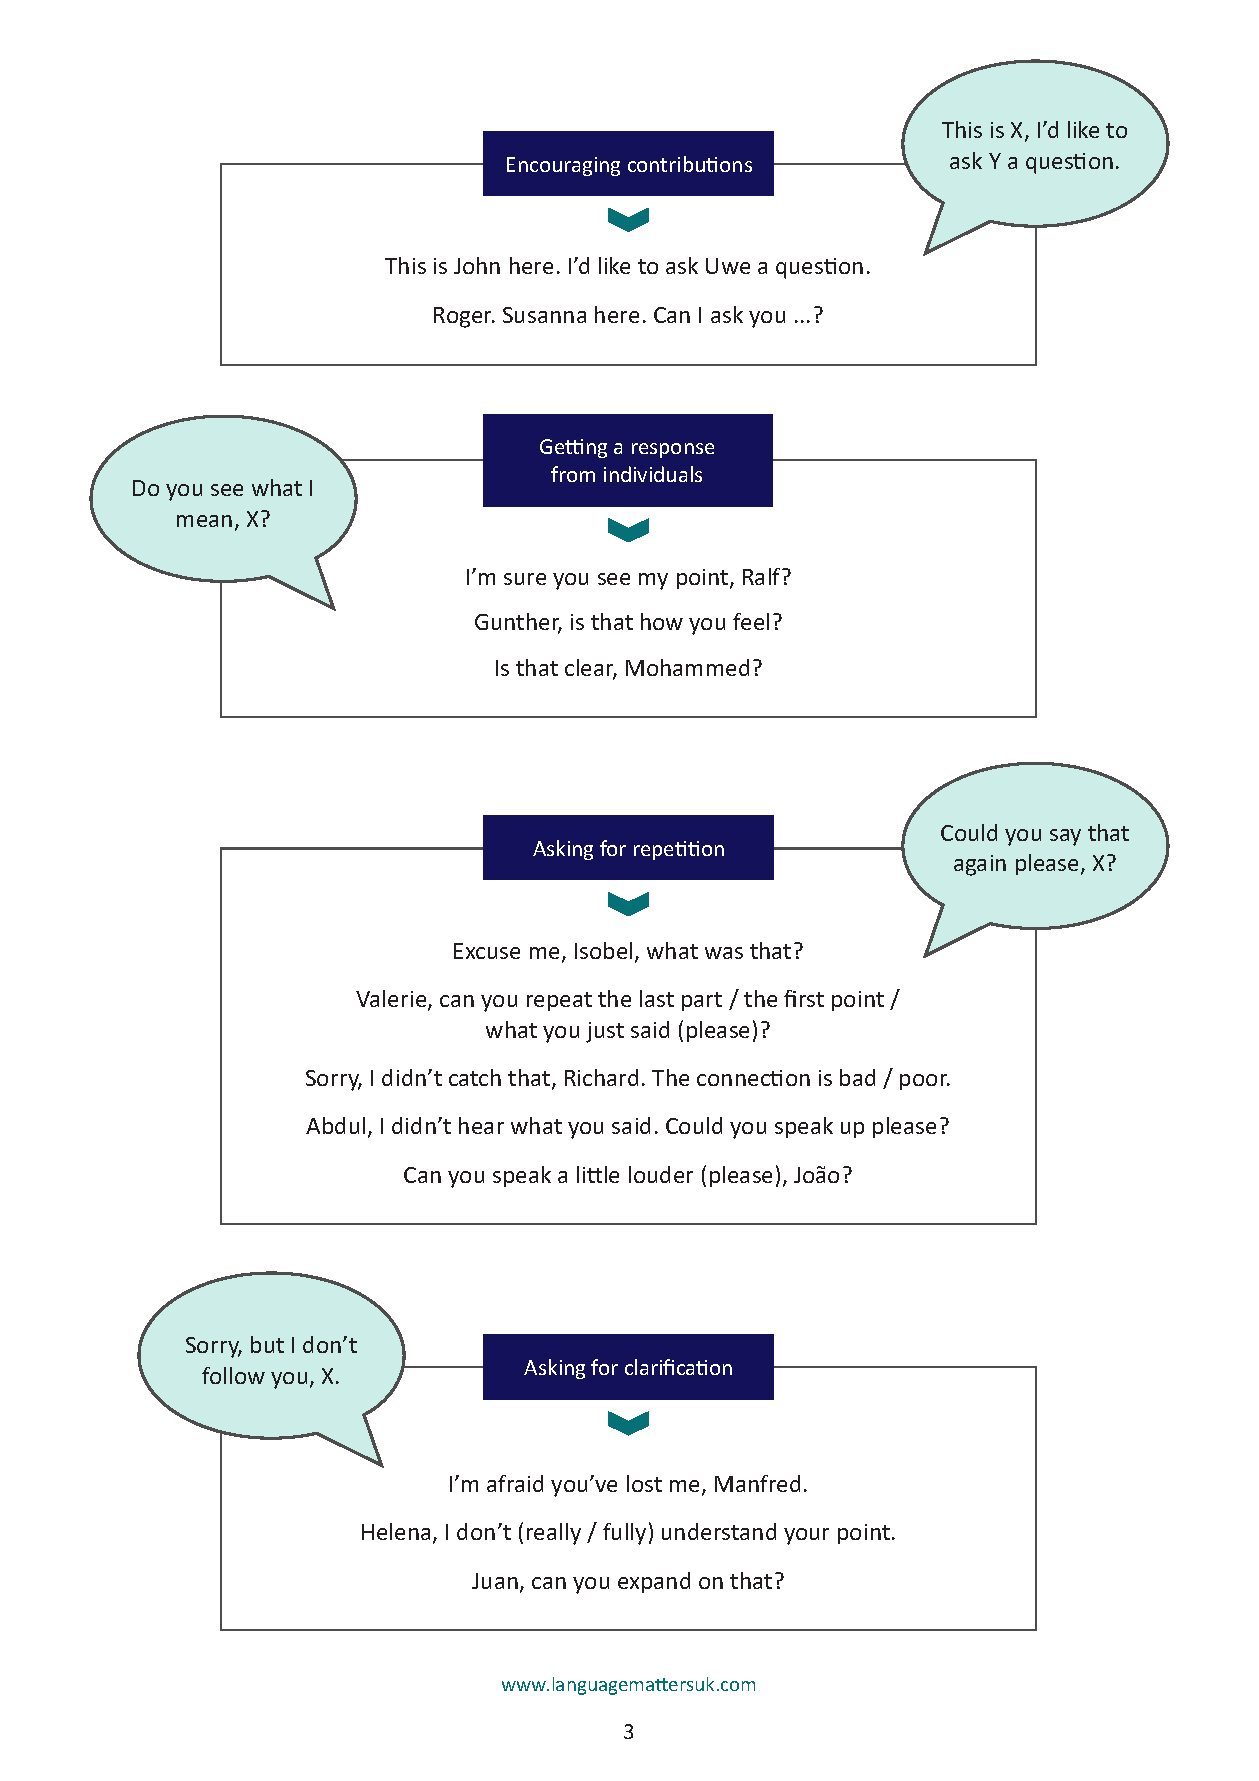  Describe the element at coordinates (728, 266) in the page. I see `Uwe` at that location.
